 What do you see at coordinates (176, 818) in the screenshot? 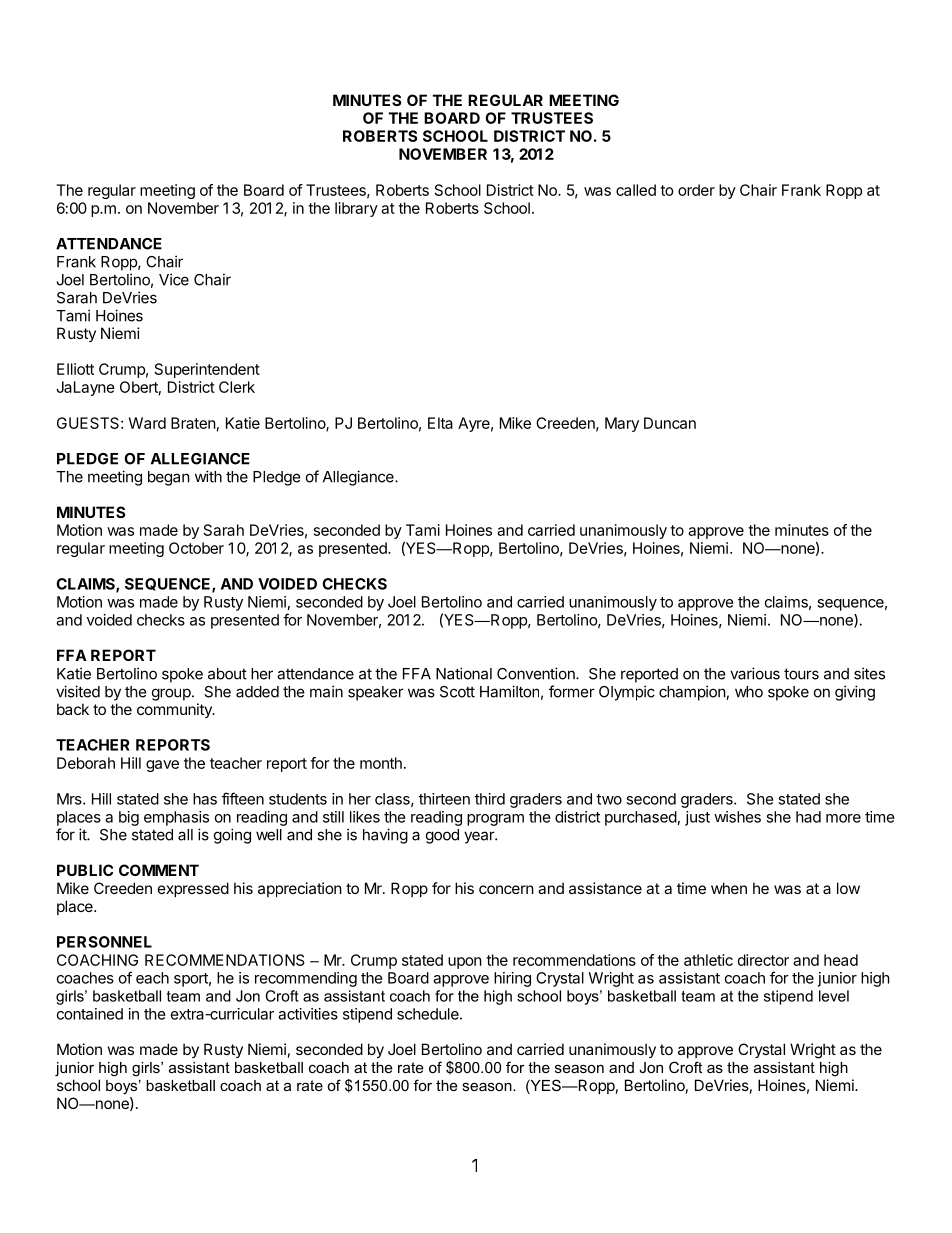
I see `emphasis` at bounding box center [176, 818].
